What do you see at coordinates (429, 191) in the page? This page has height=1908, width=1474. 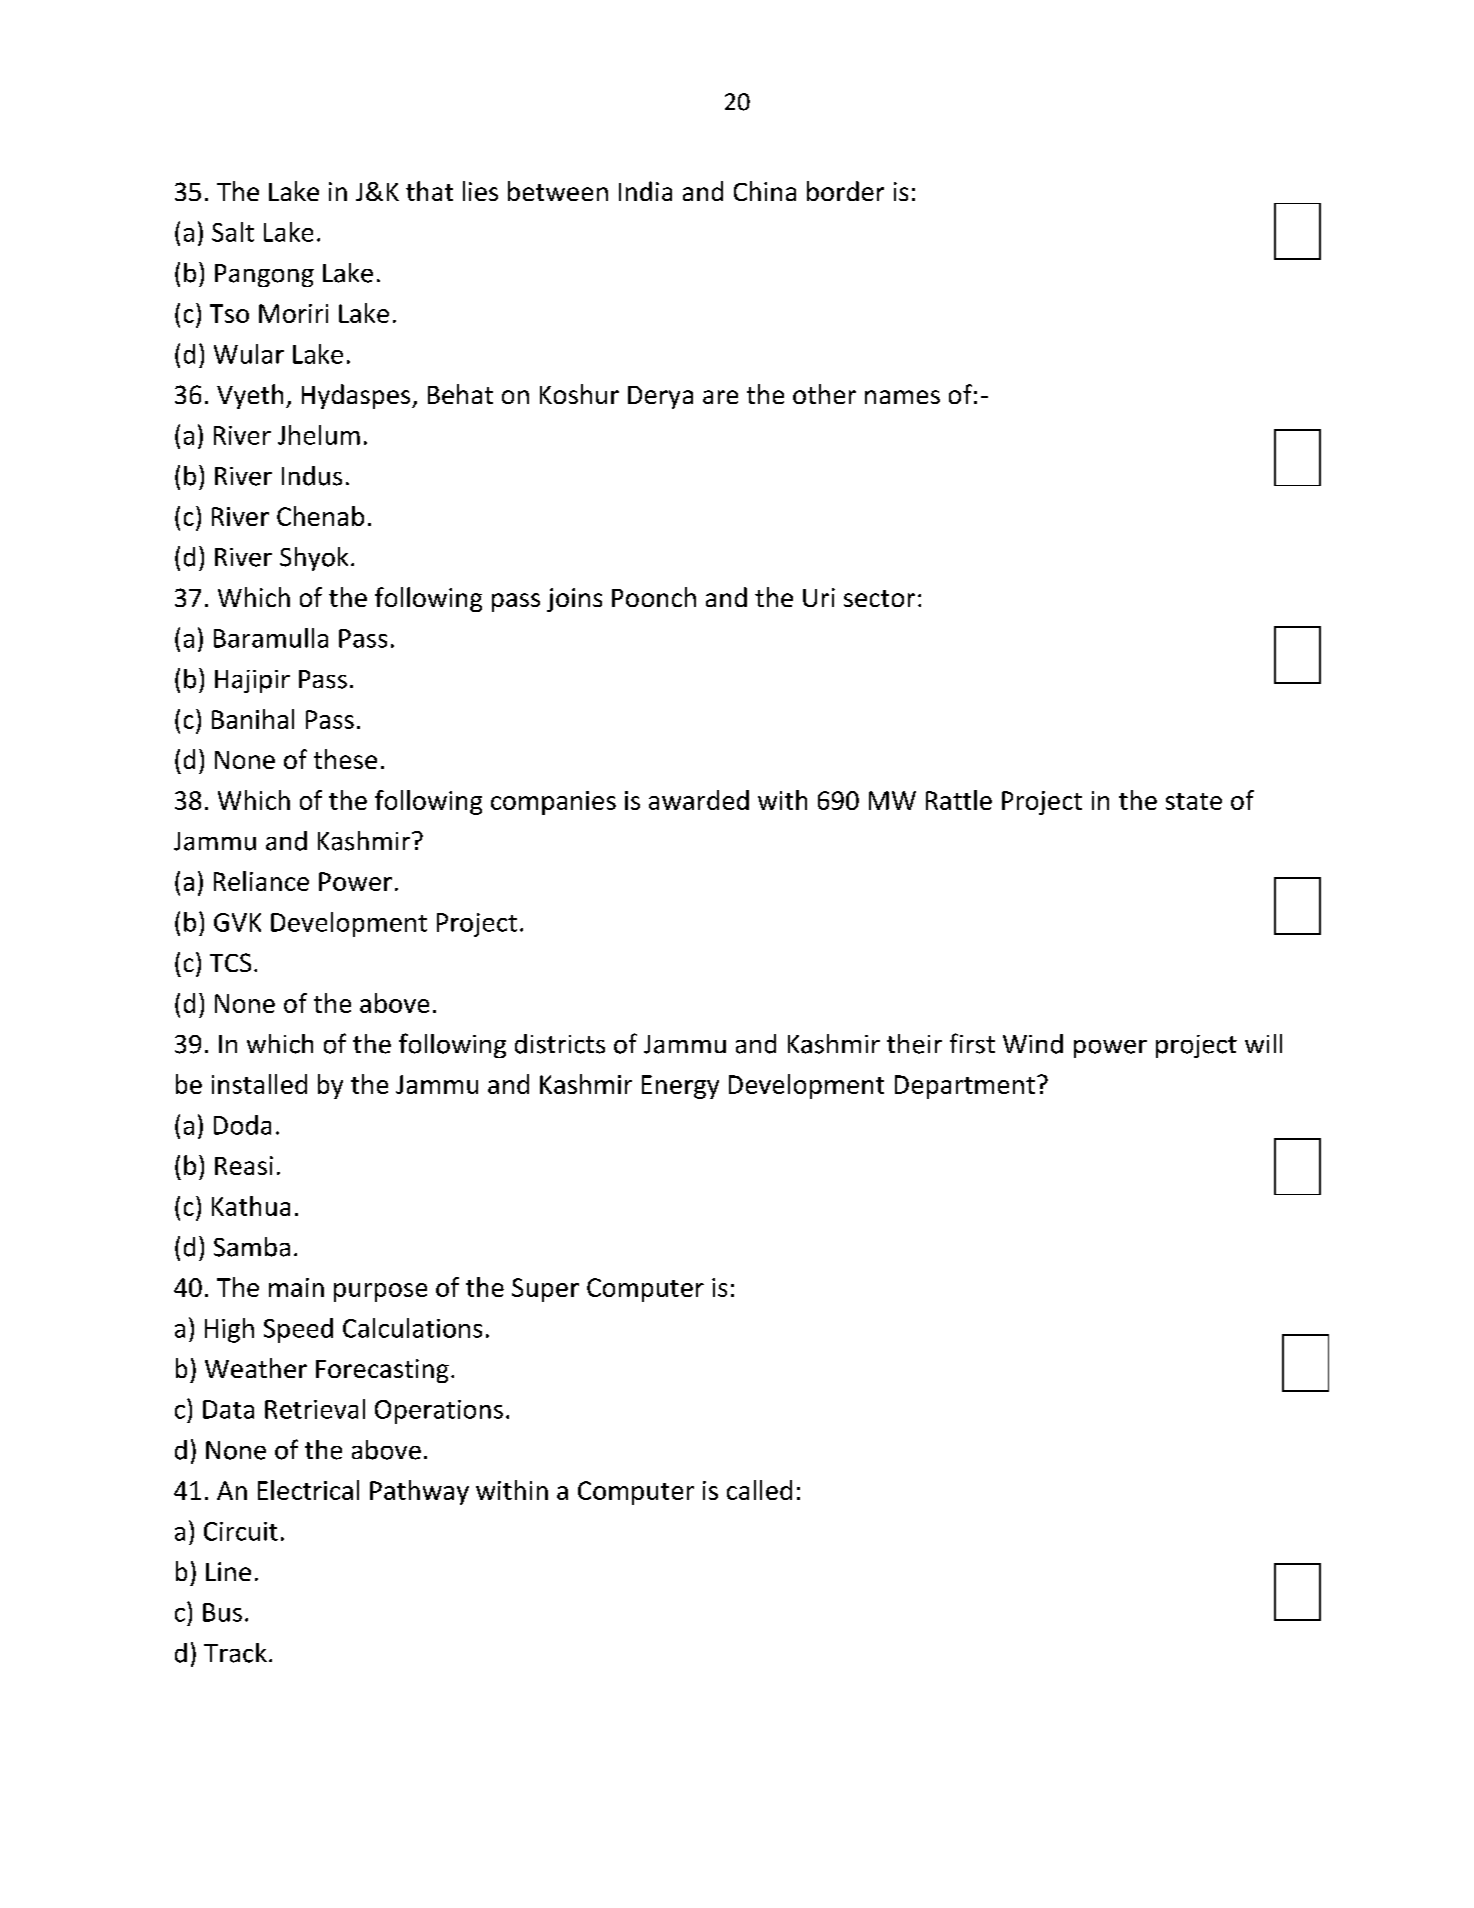 I see `that` at bounding box center [429, 191].
